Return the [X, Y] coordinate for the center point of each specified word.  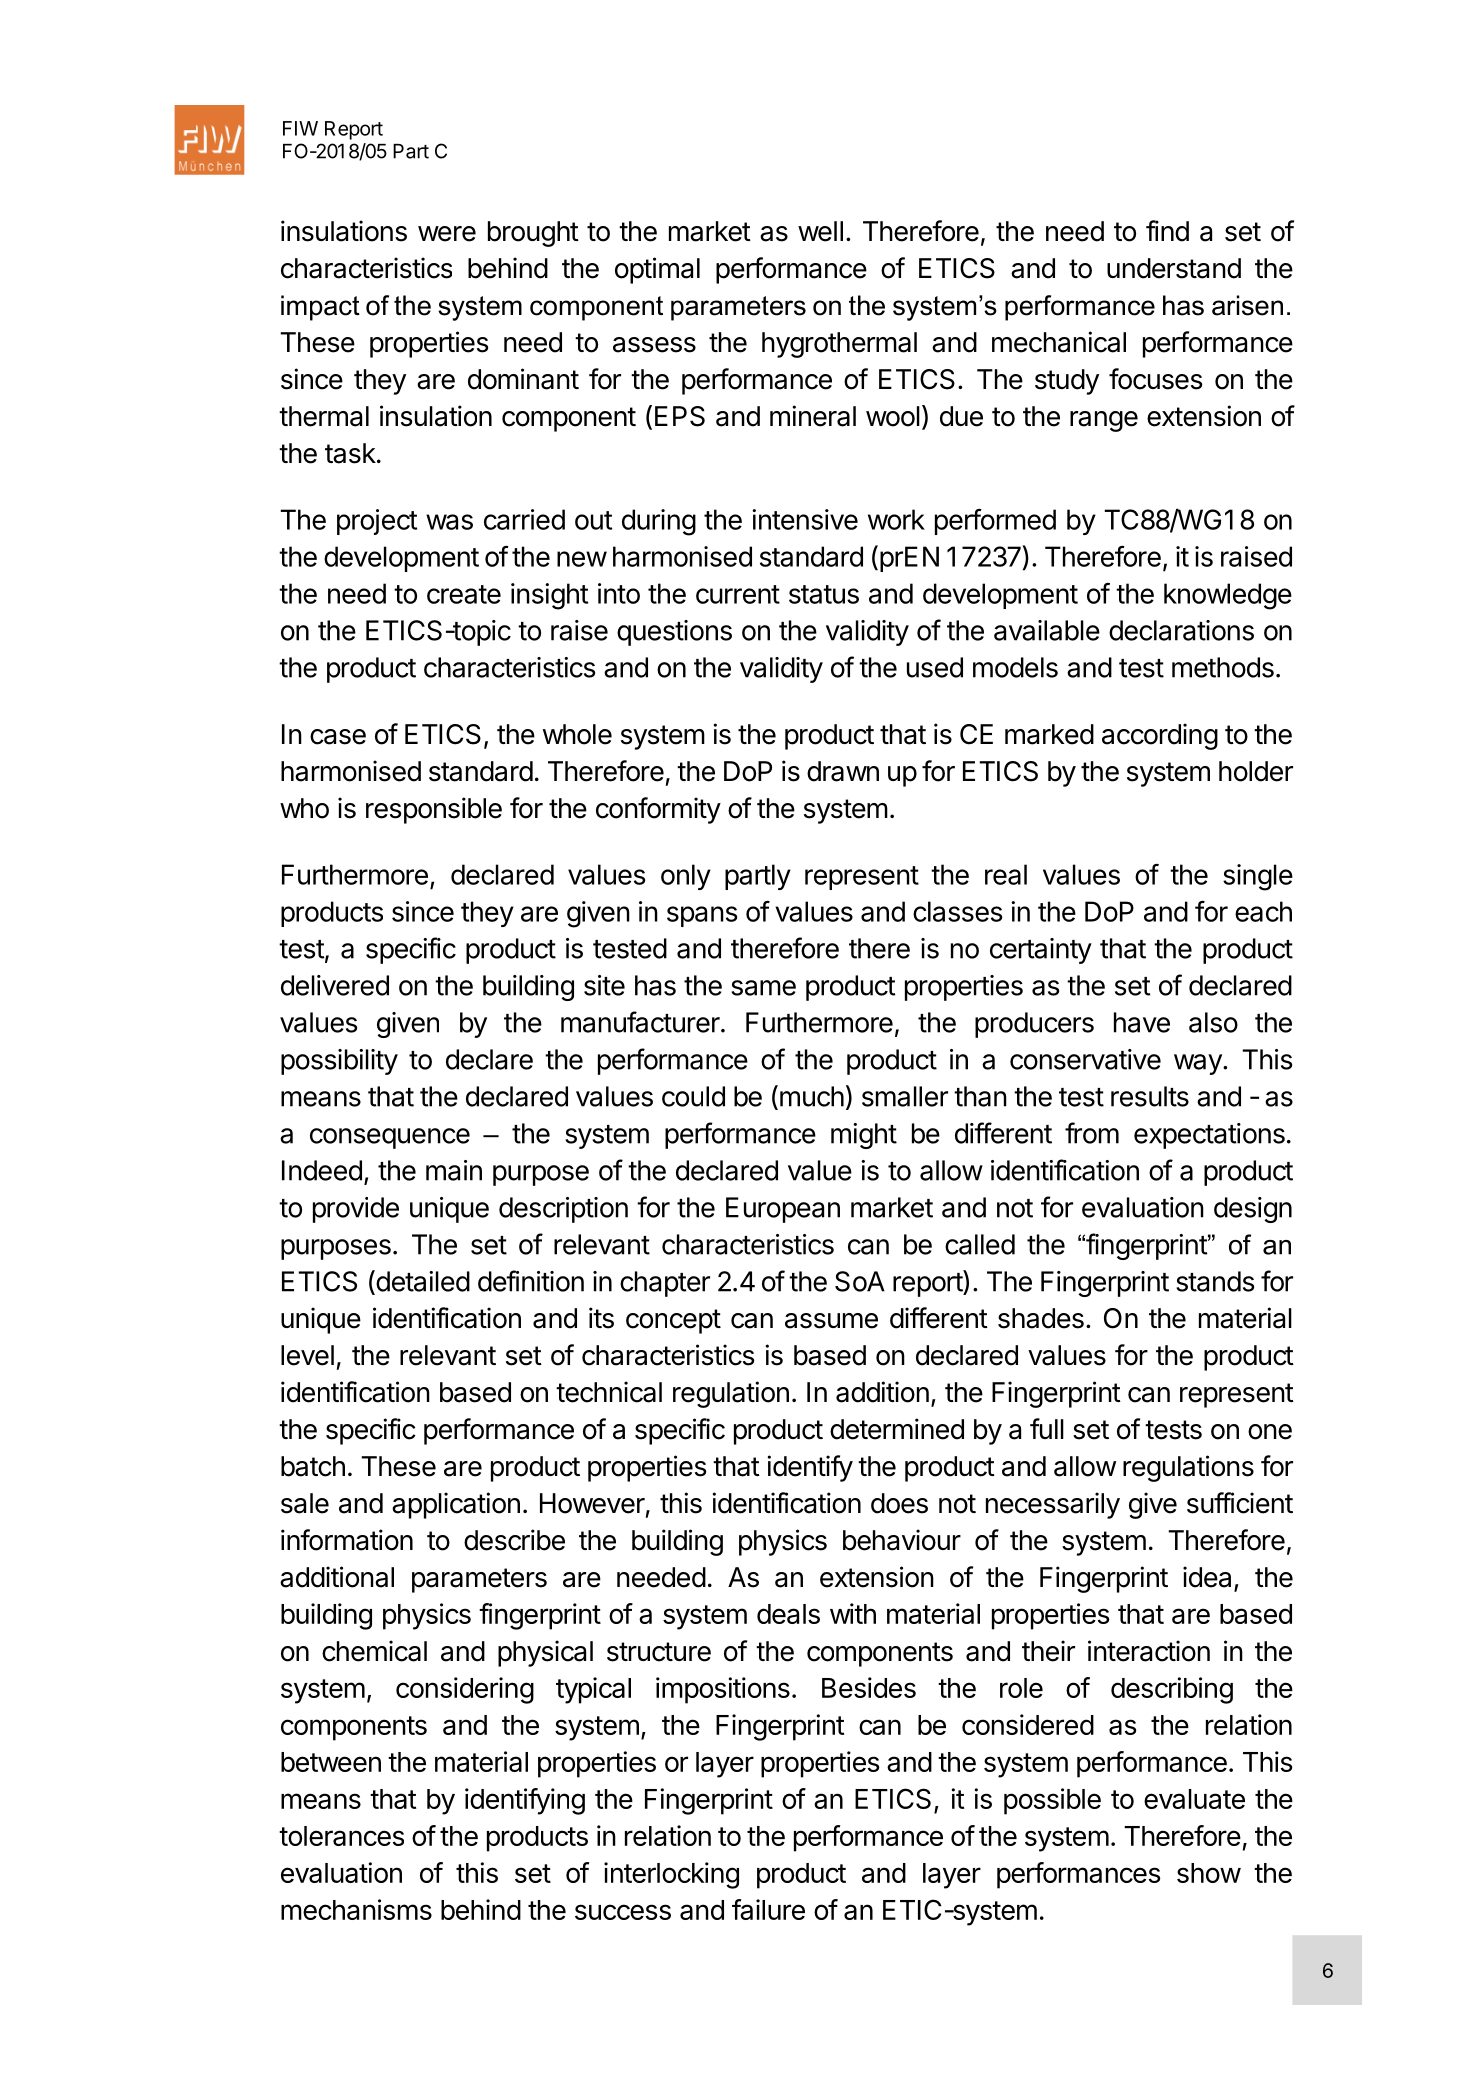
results [1150, 1096]
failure [768, 1909]
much [812, 1096]
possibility [339, 1062]
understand [1174, 268]
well [820, 231]
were [447, 234]
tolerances [341, 1836]
